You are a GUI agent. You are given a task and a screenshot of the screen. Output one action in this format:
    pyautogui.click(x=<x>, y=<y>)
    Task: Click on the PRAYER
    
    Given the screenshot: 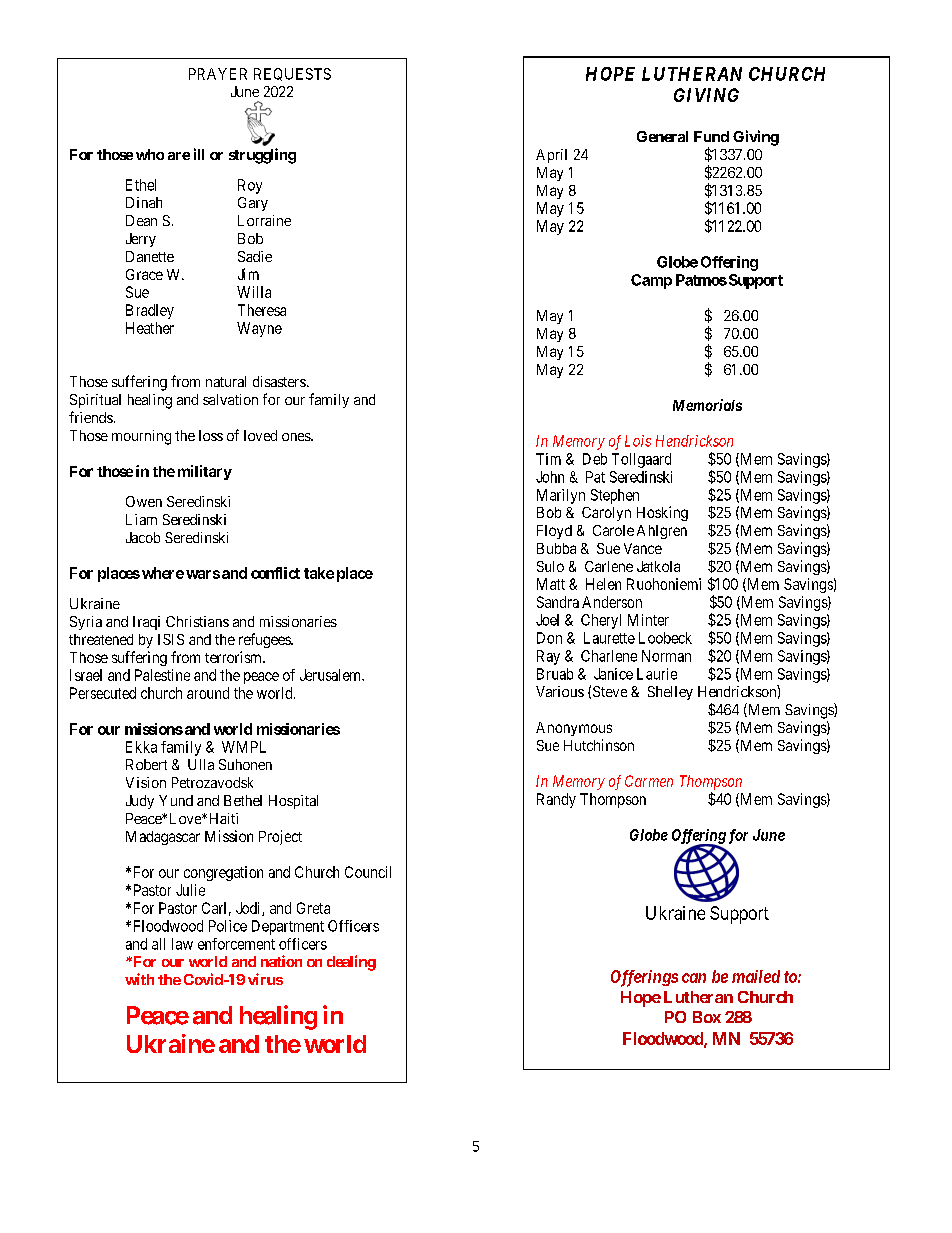 What is the action you would take?
    pyautogui.click(x=218, y=74)
